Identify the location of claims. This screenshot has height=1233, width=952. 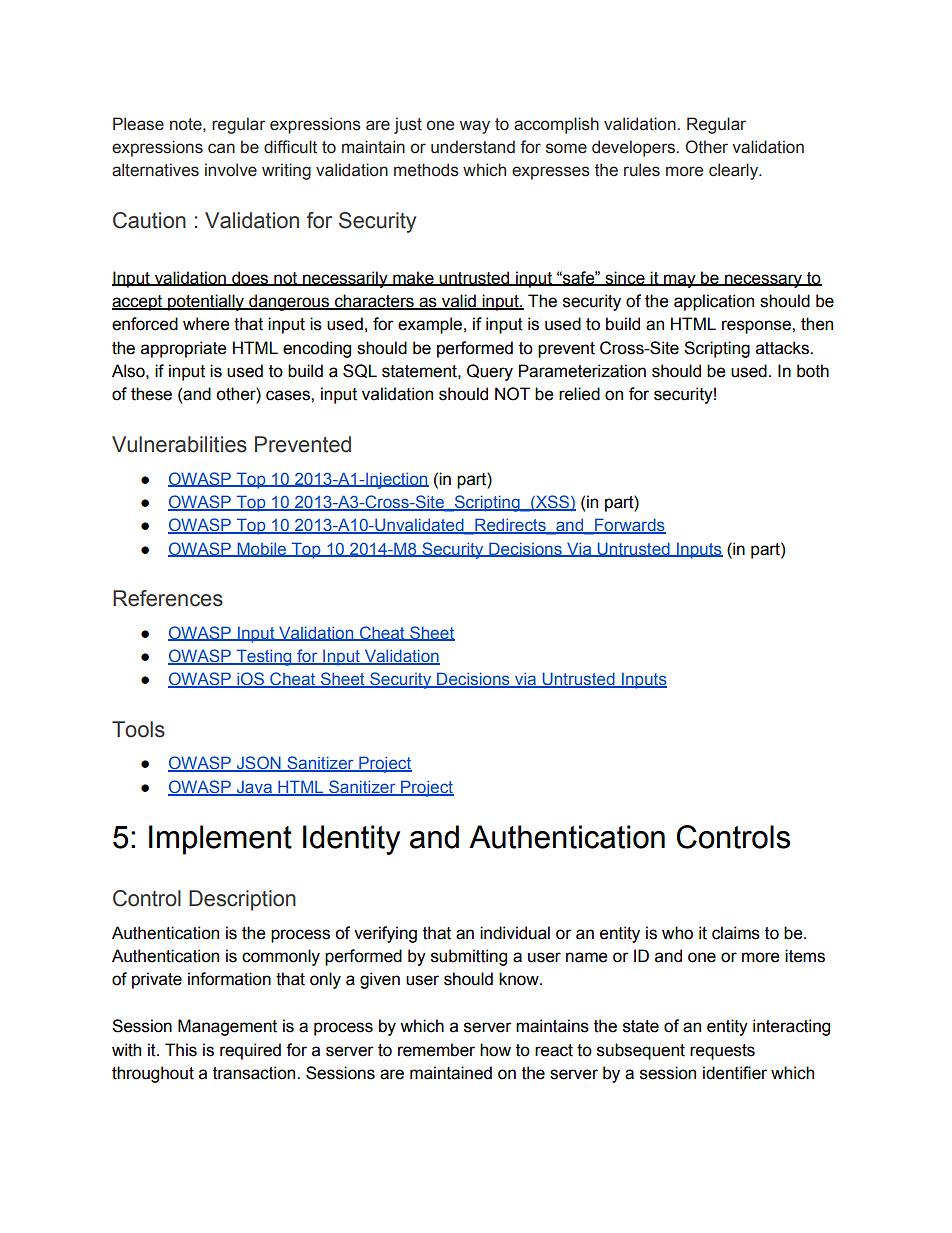
(736, 933).
